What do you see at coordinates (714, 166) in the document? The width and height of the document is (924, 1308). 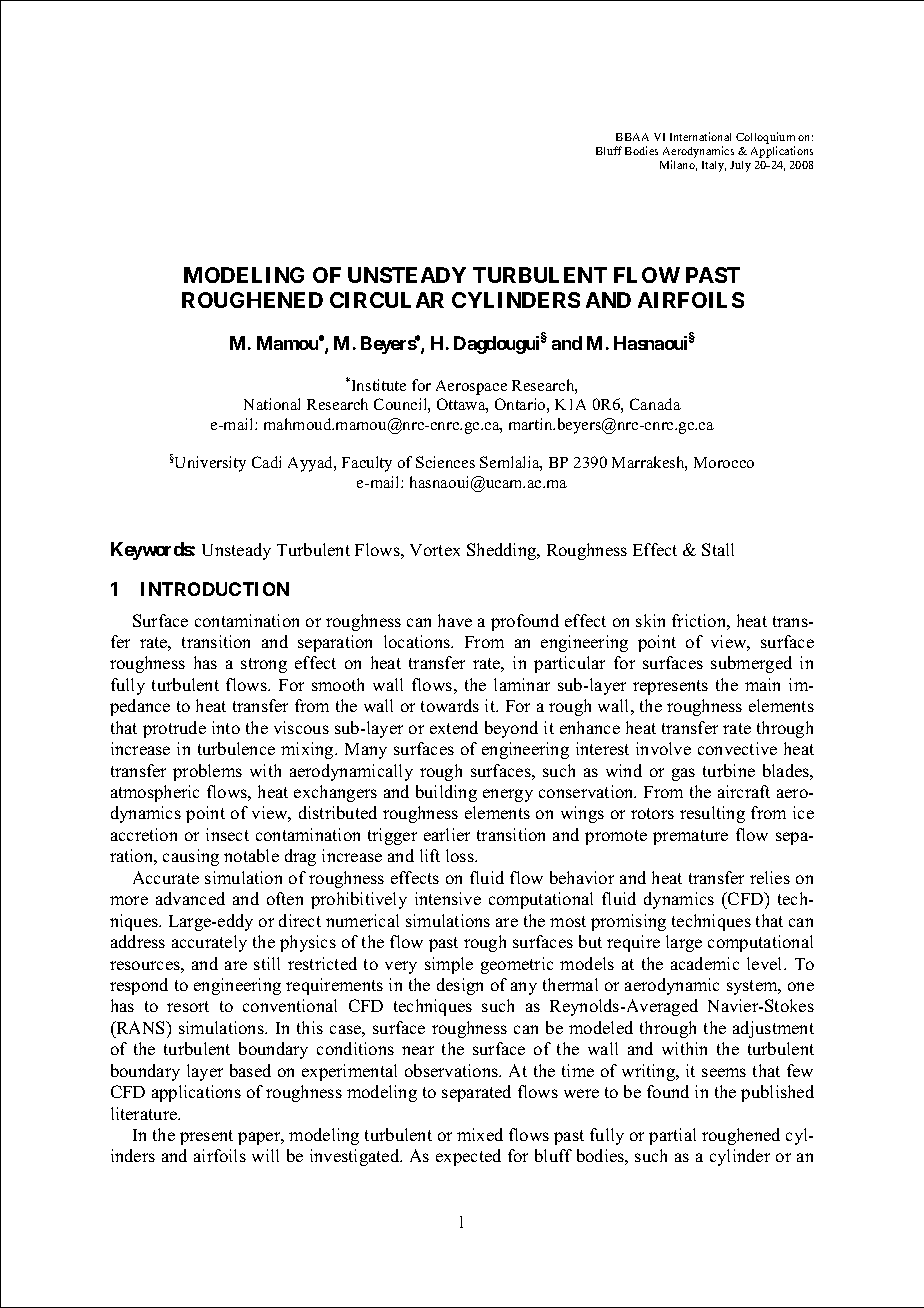 I see `Italy` at bounding box center [714, 166].
